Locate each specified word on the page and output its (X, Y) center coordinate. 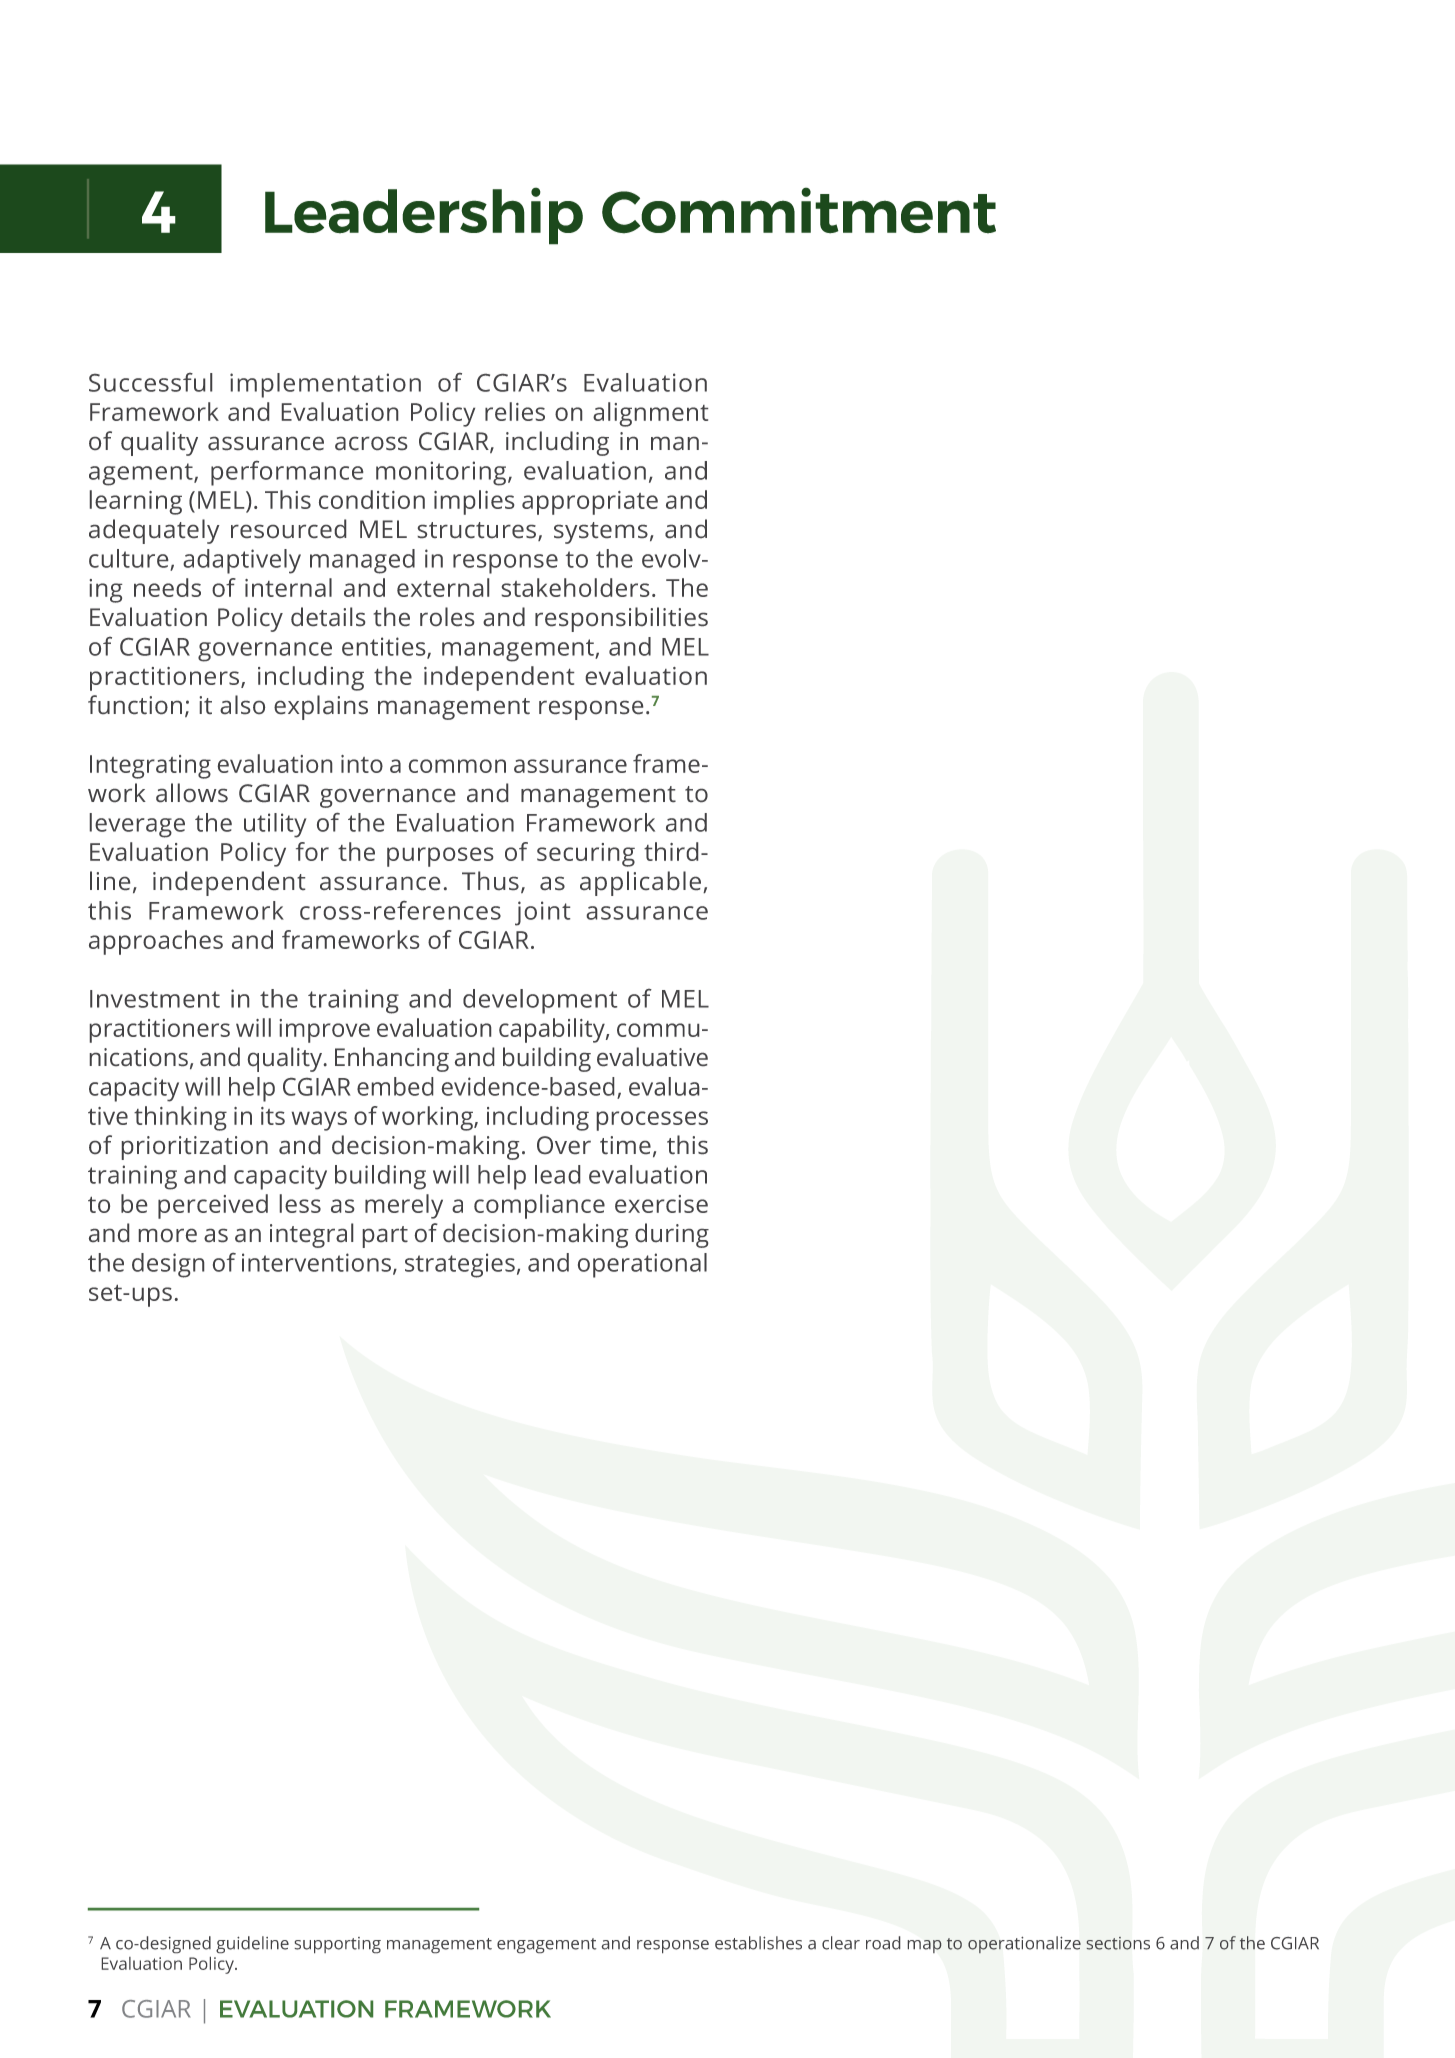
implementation (325, 385)
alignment (650, 414)
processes (652, 1121)
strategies (460, 1265)
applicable (640, 883)
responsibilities (621, 619)
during (672, 1235)
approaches (156, 942)
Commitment (799, 210)
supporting (338, 1945)
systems (601, 533)
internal (288, 587)
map (925, 1946)
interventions (318, 1263)
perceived (213, 1206)
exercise (661, 1204)
